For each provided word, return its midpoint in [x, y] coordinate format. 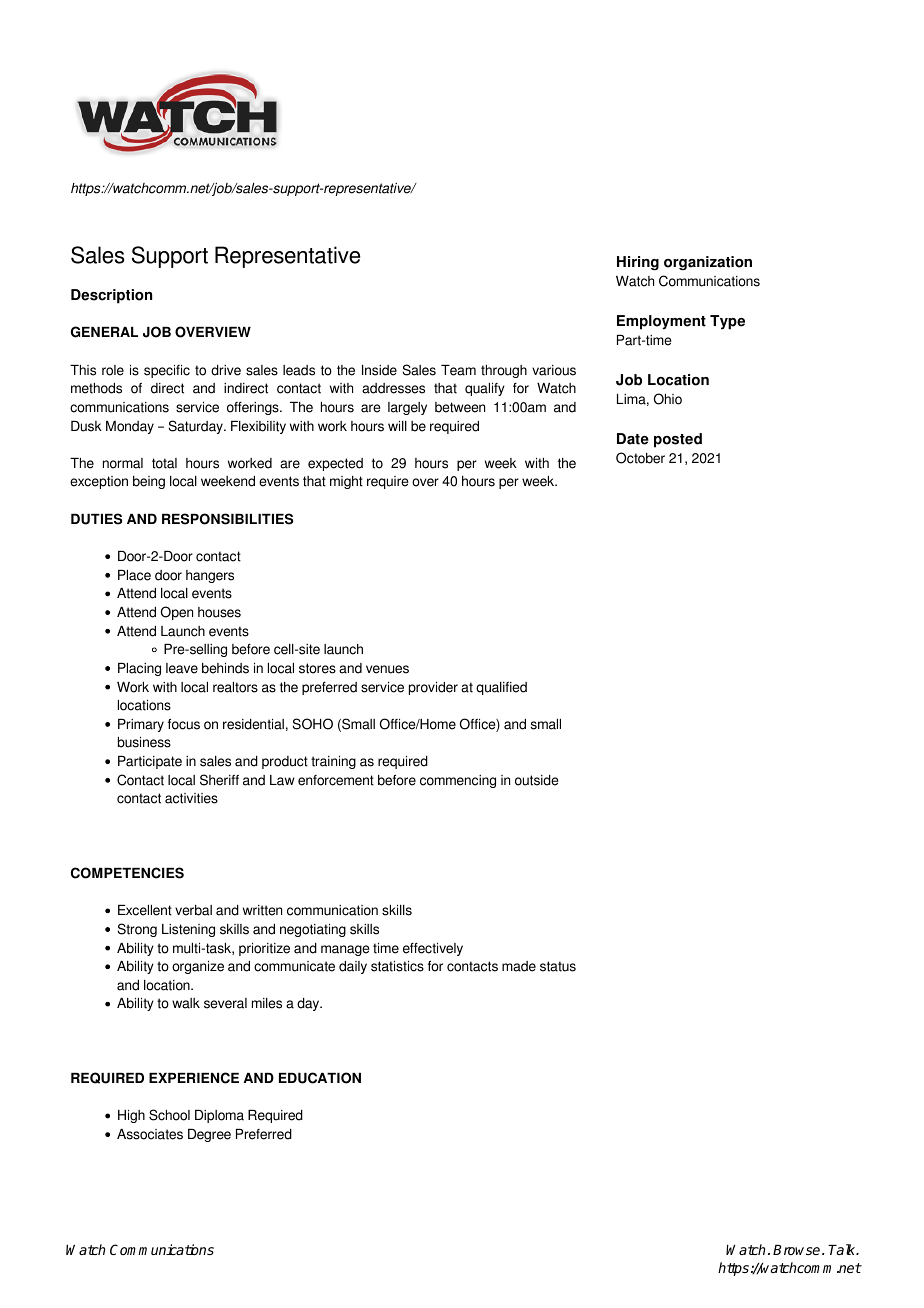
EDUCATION [320, 1078]
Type [727, 322]
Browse [798, 1250]
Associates [150, 1134]
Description [111, 296]
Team [458, 370]
